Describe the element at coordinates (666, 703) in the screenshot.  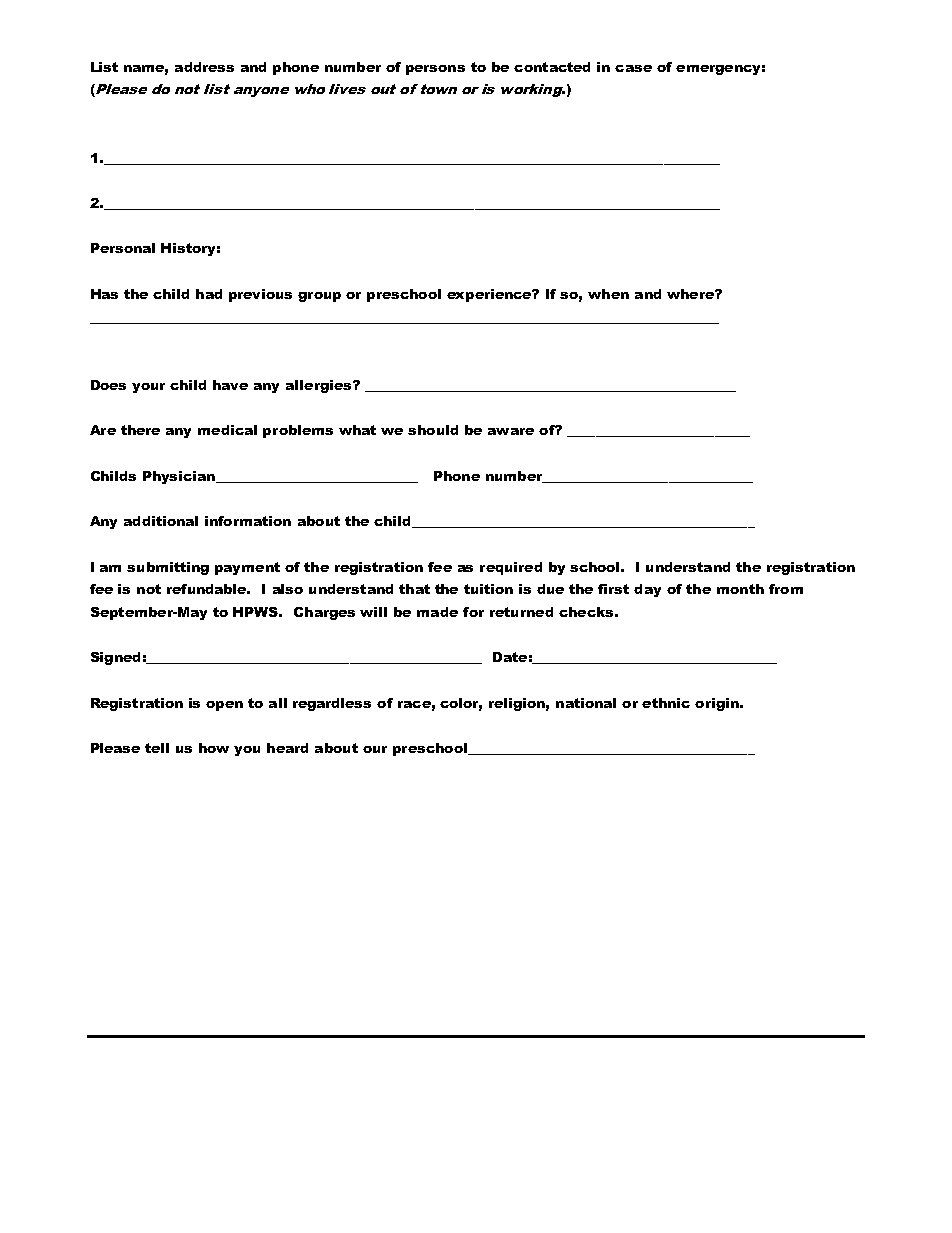
I see `ethnic` at that location.
